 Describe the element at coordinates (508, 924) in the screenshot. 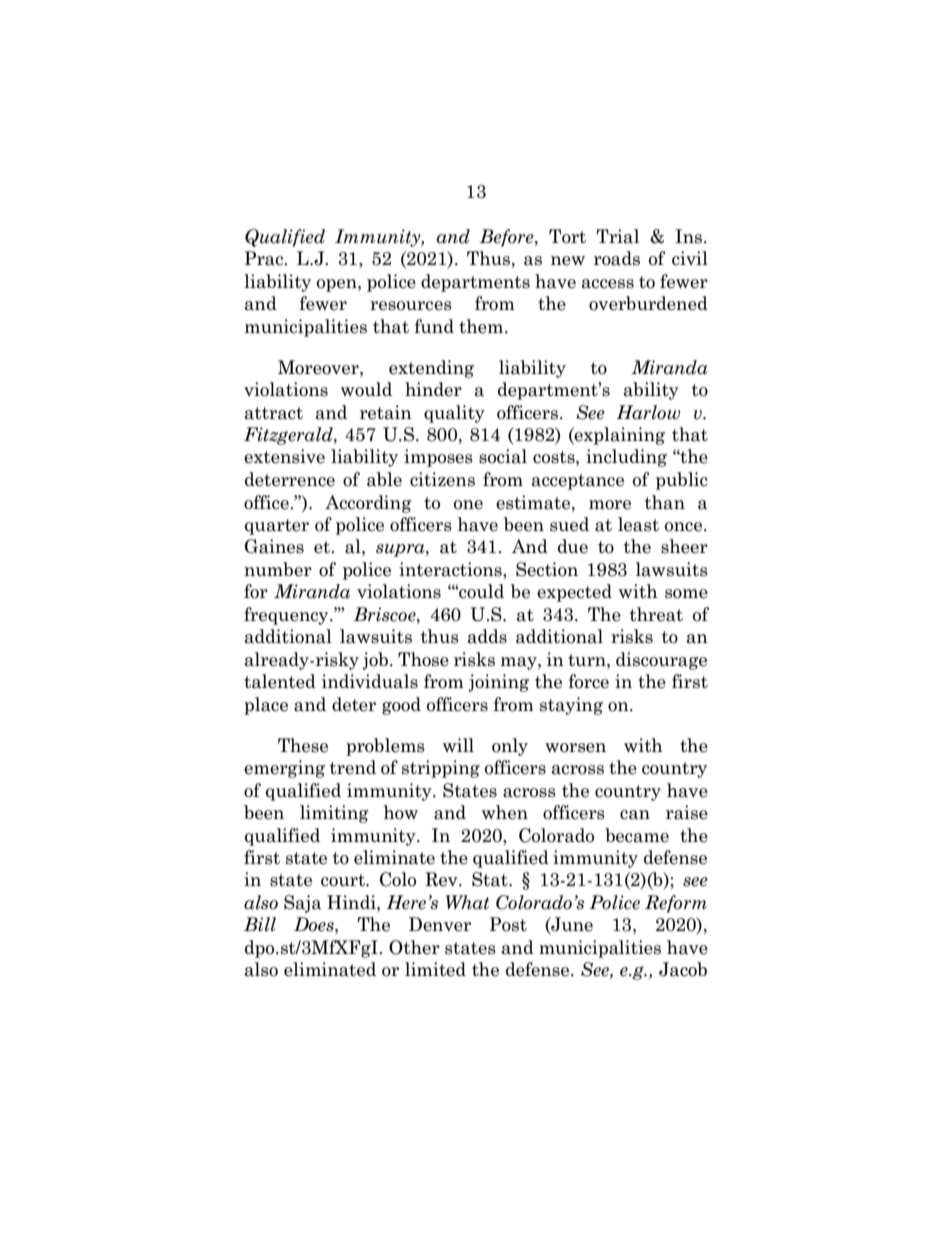

I see `Post` at that location.
